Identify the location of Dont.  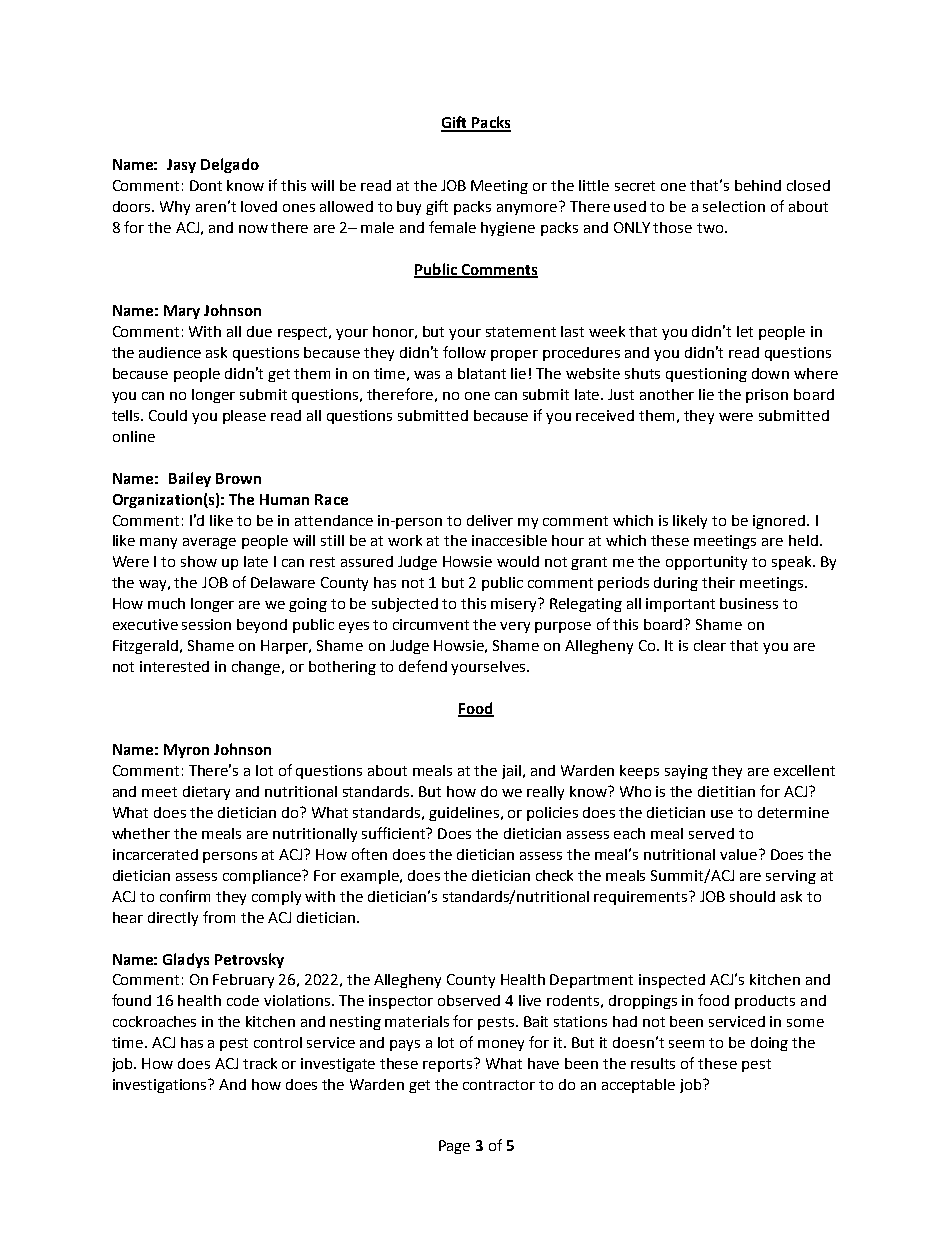
(206, 185).
